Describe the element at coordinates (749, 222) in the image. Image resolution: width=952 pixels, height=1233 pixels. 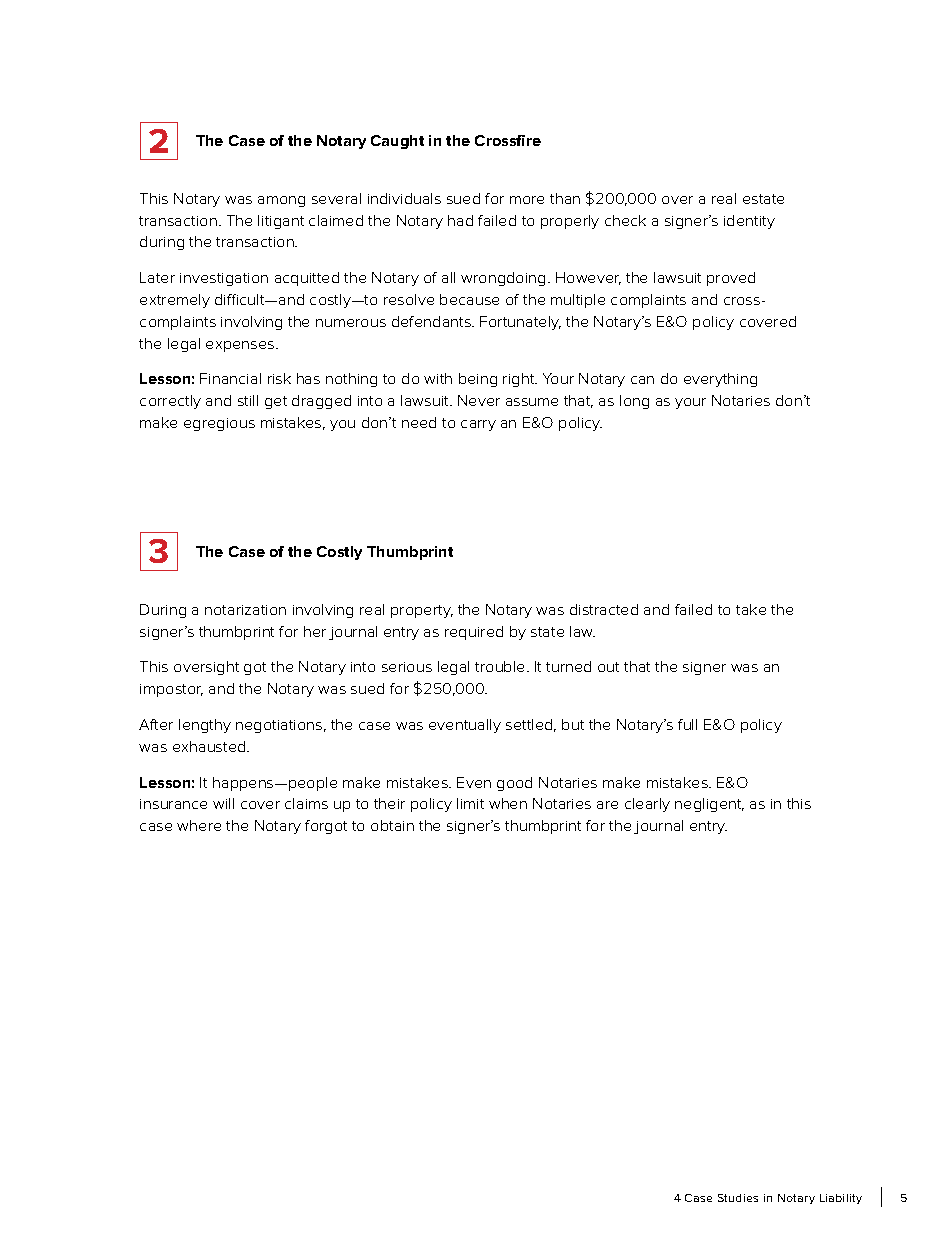
I see `identity` at that location.
